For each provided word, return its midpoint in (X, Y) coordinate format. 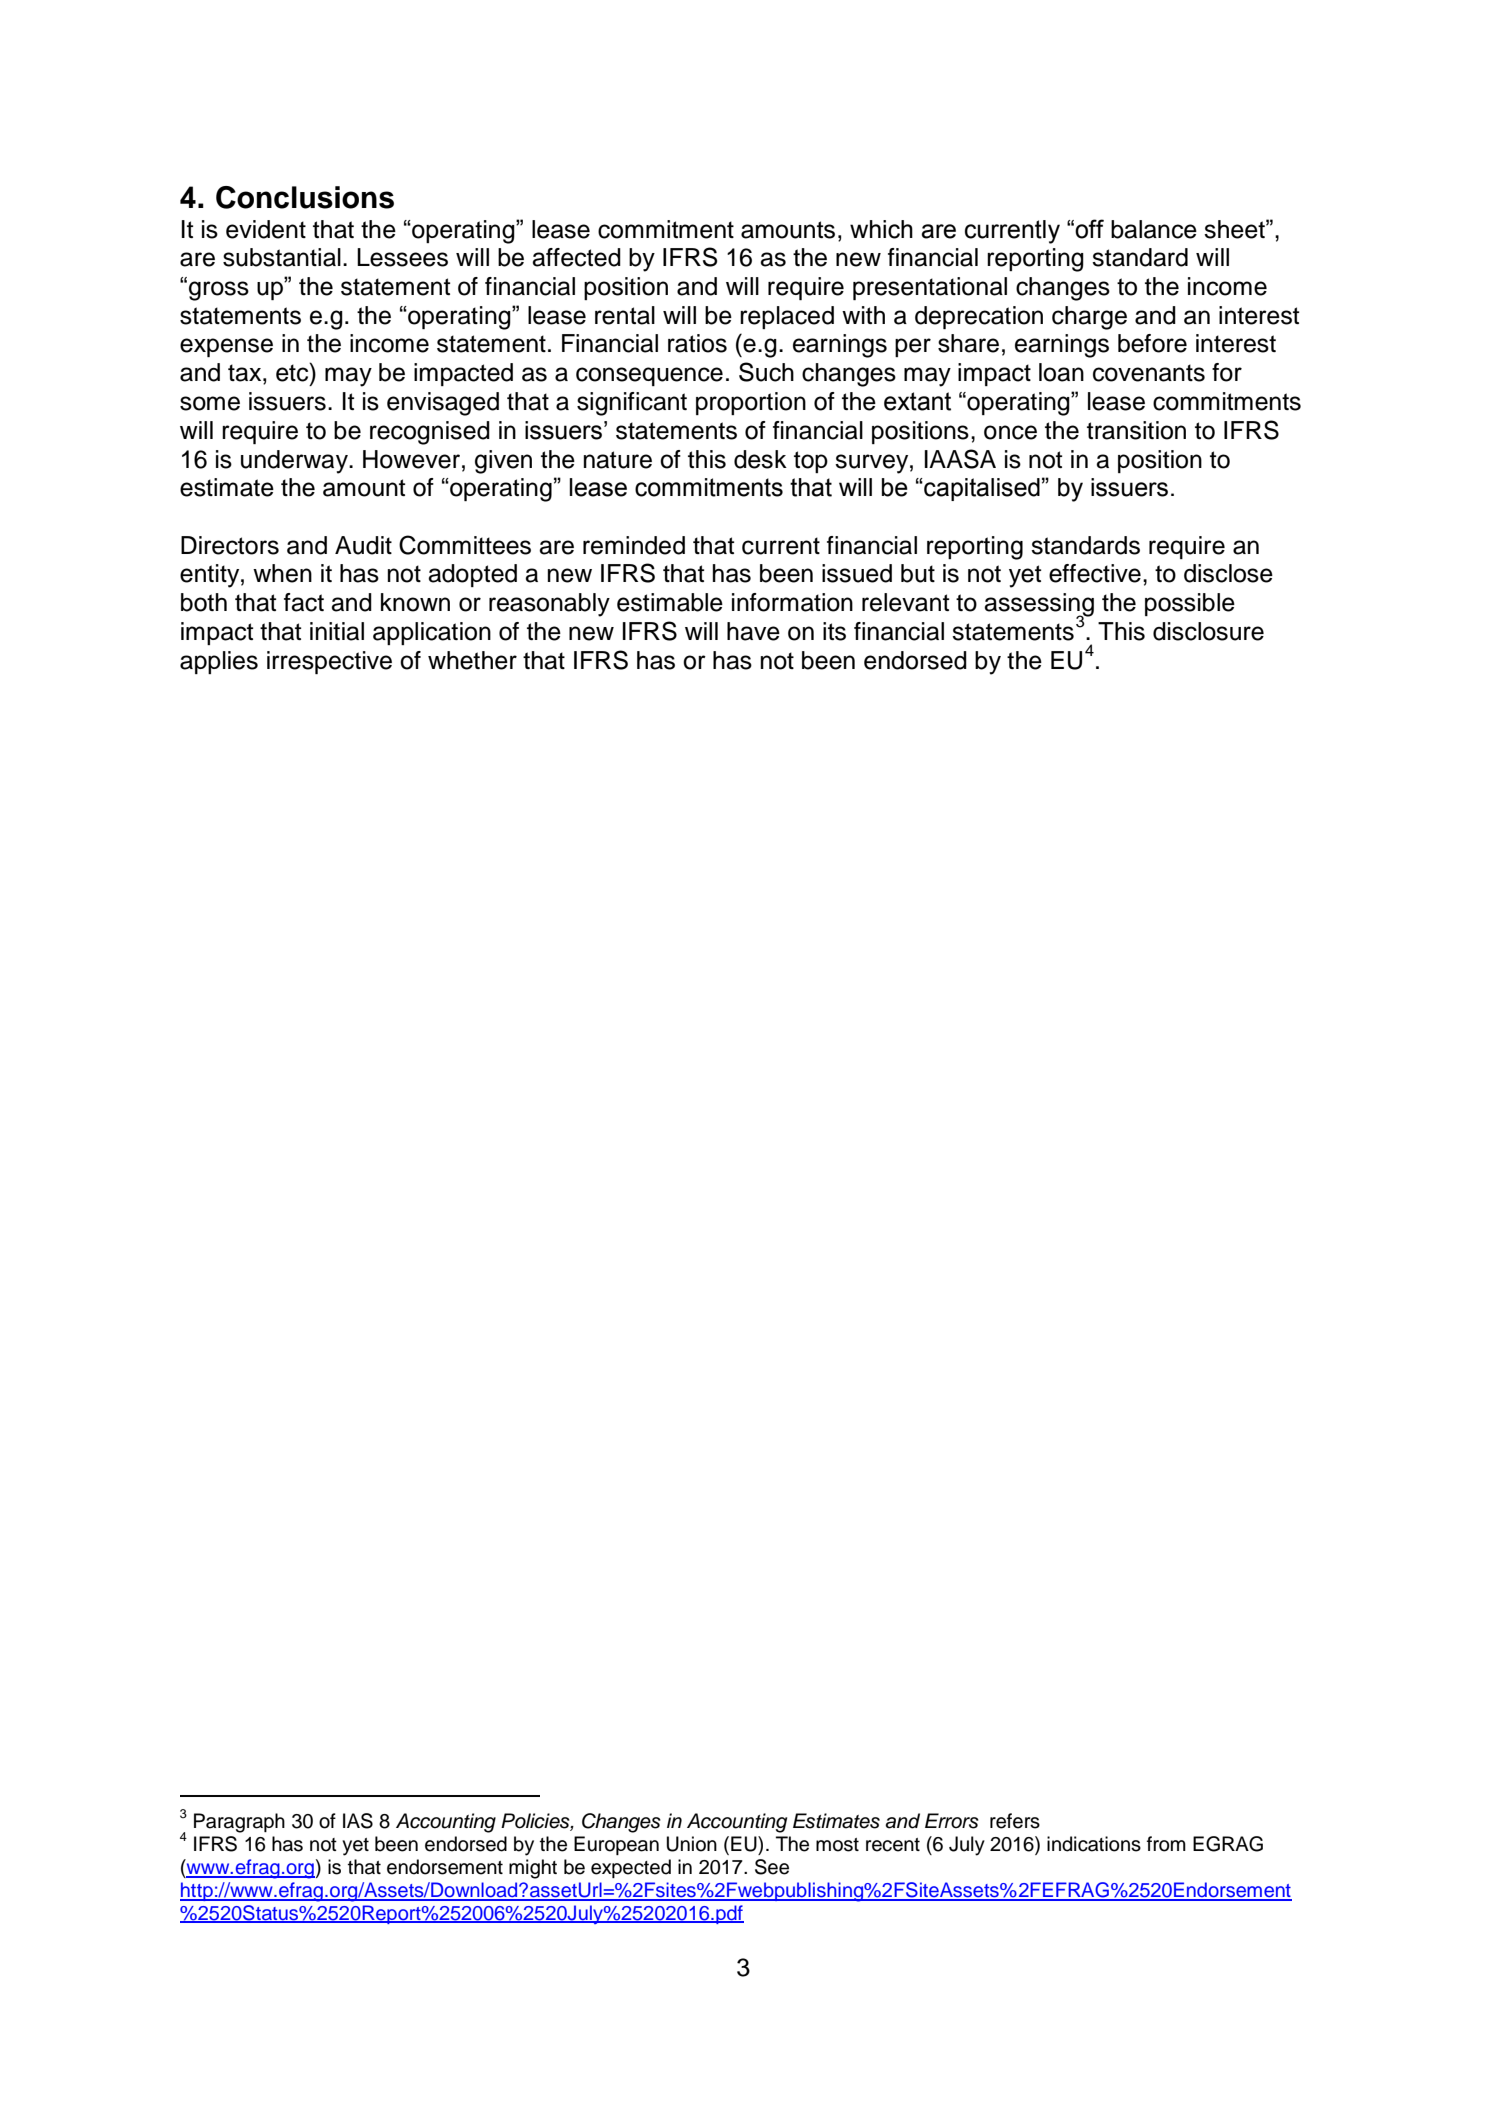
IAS (358, 1821)
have (753, 631)
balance (1154, 229)
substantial (282, 257)
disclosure (1208, 631)
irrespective (329, 662)
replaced (787, 317)
